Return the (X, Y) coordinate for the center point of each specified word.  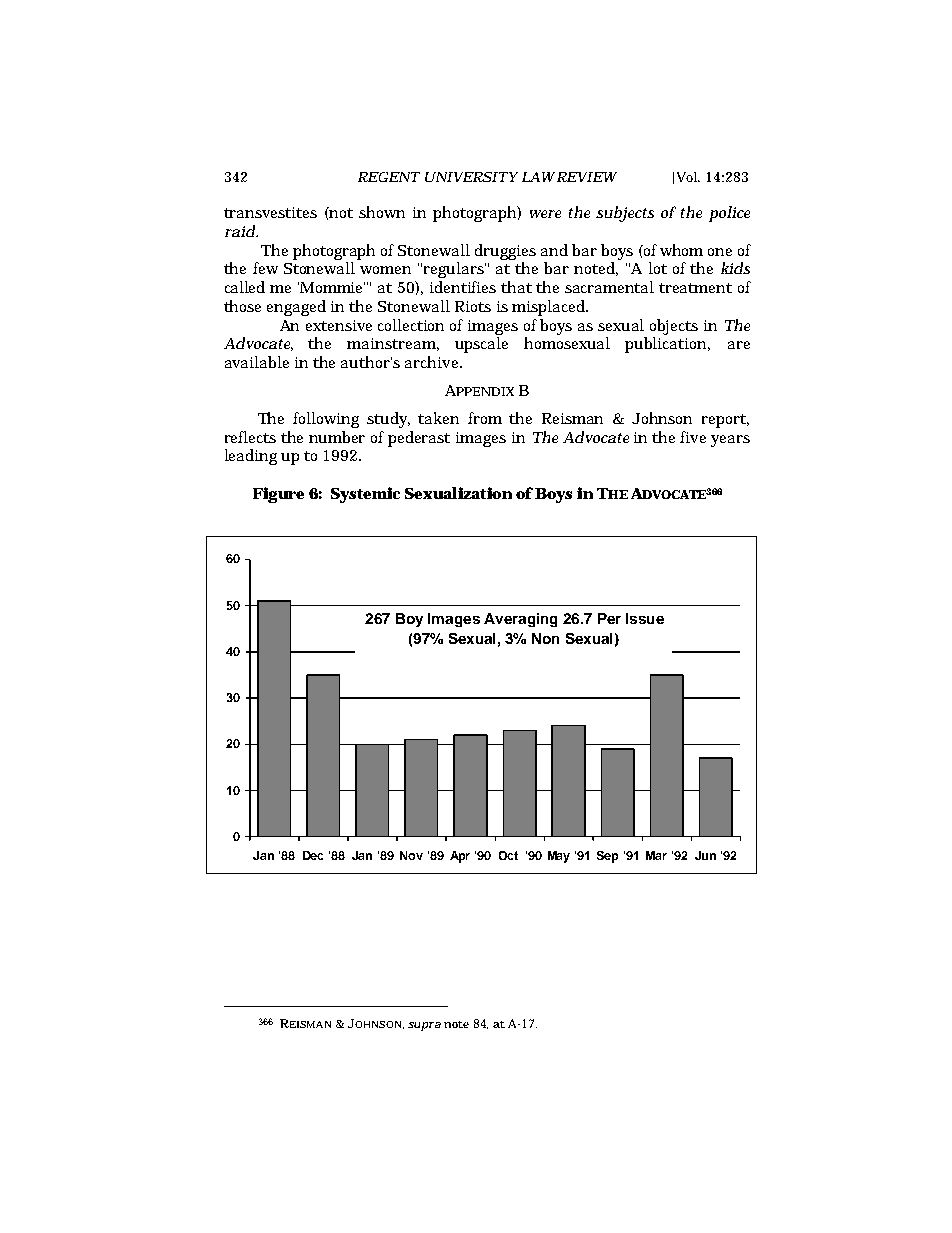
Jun (705, 855)
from (485, 418)
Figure (278, 495)
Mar (656, 855)
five (693, 437)
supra (424, 1026)
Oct (508, 855)
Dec (313, 855)
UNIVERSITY (471, 177)
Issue (645, 618)
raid (240, 231)
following (326, 420)
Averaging (520, 620)
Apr (460, 857)
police (729, 214)
